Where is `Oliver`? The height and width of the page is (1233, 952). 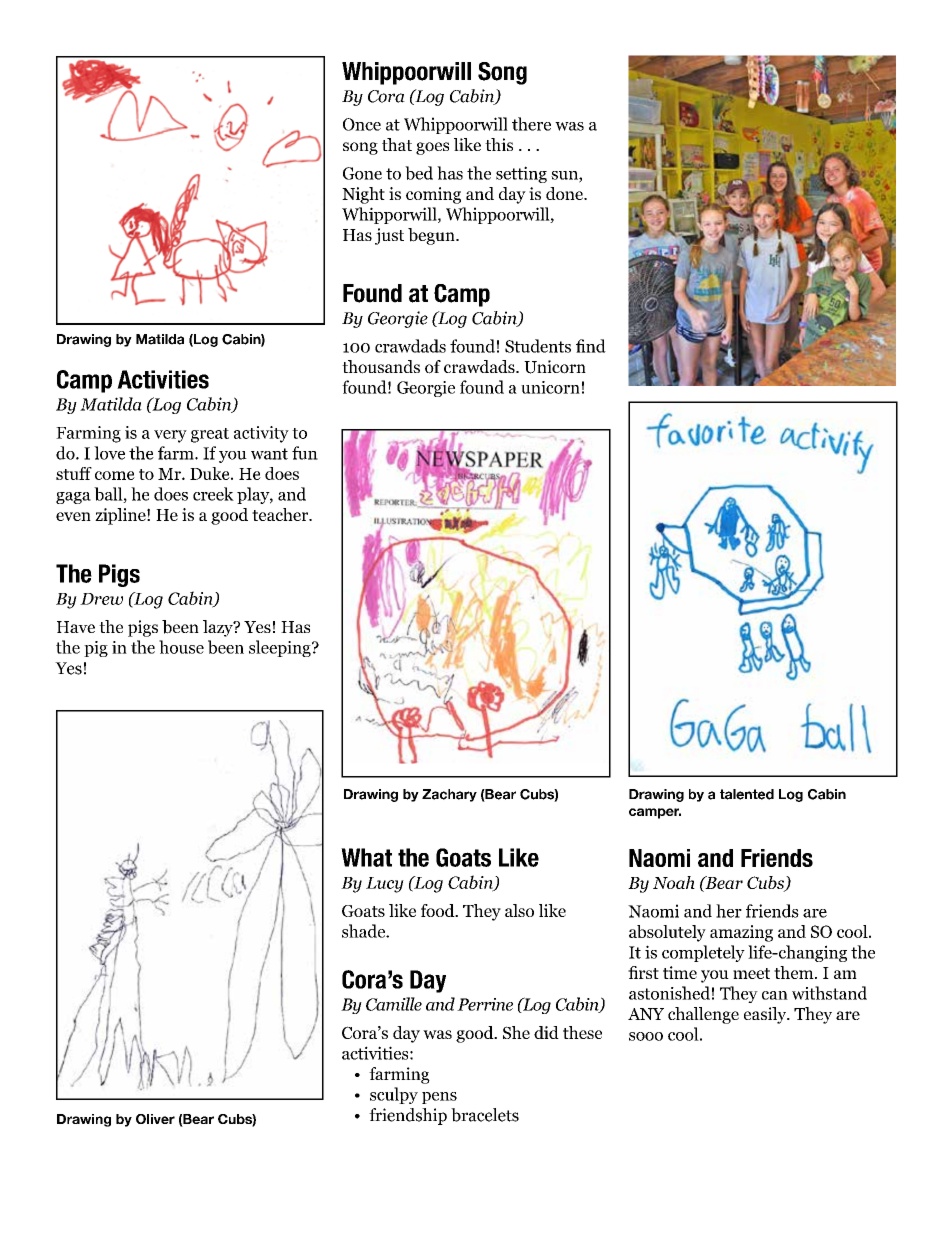
Oliver is located at coordinates (155, 1119).
